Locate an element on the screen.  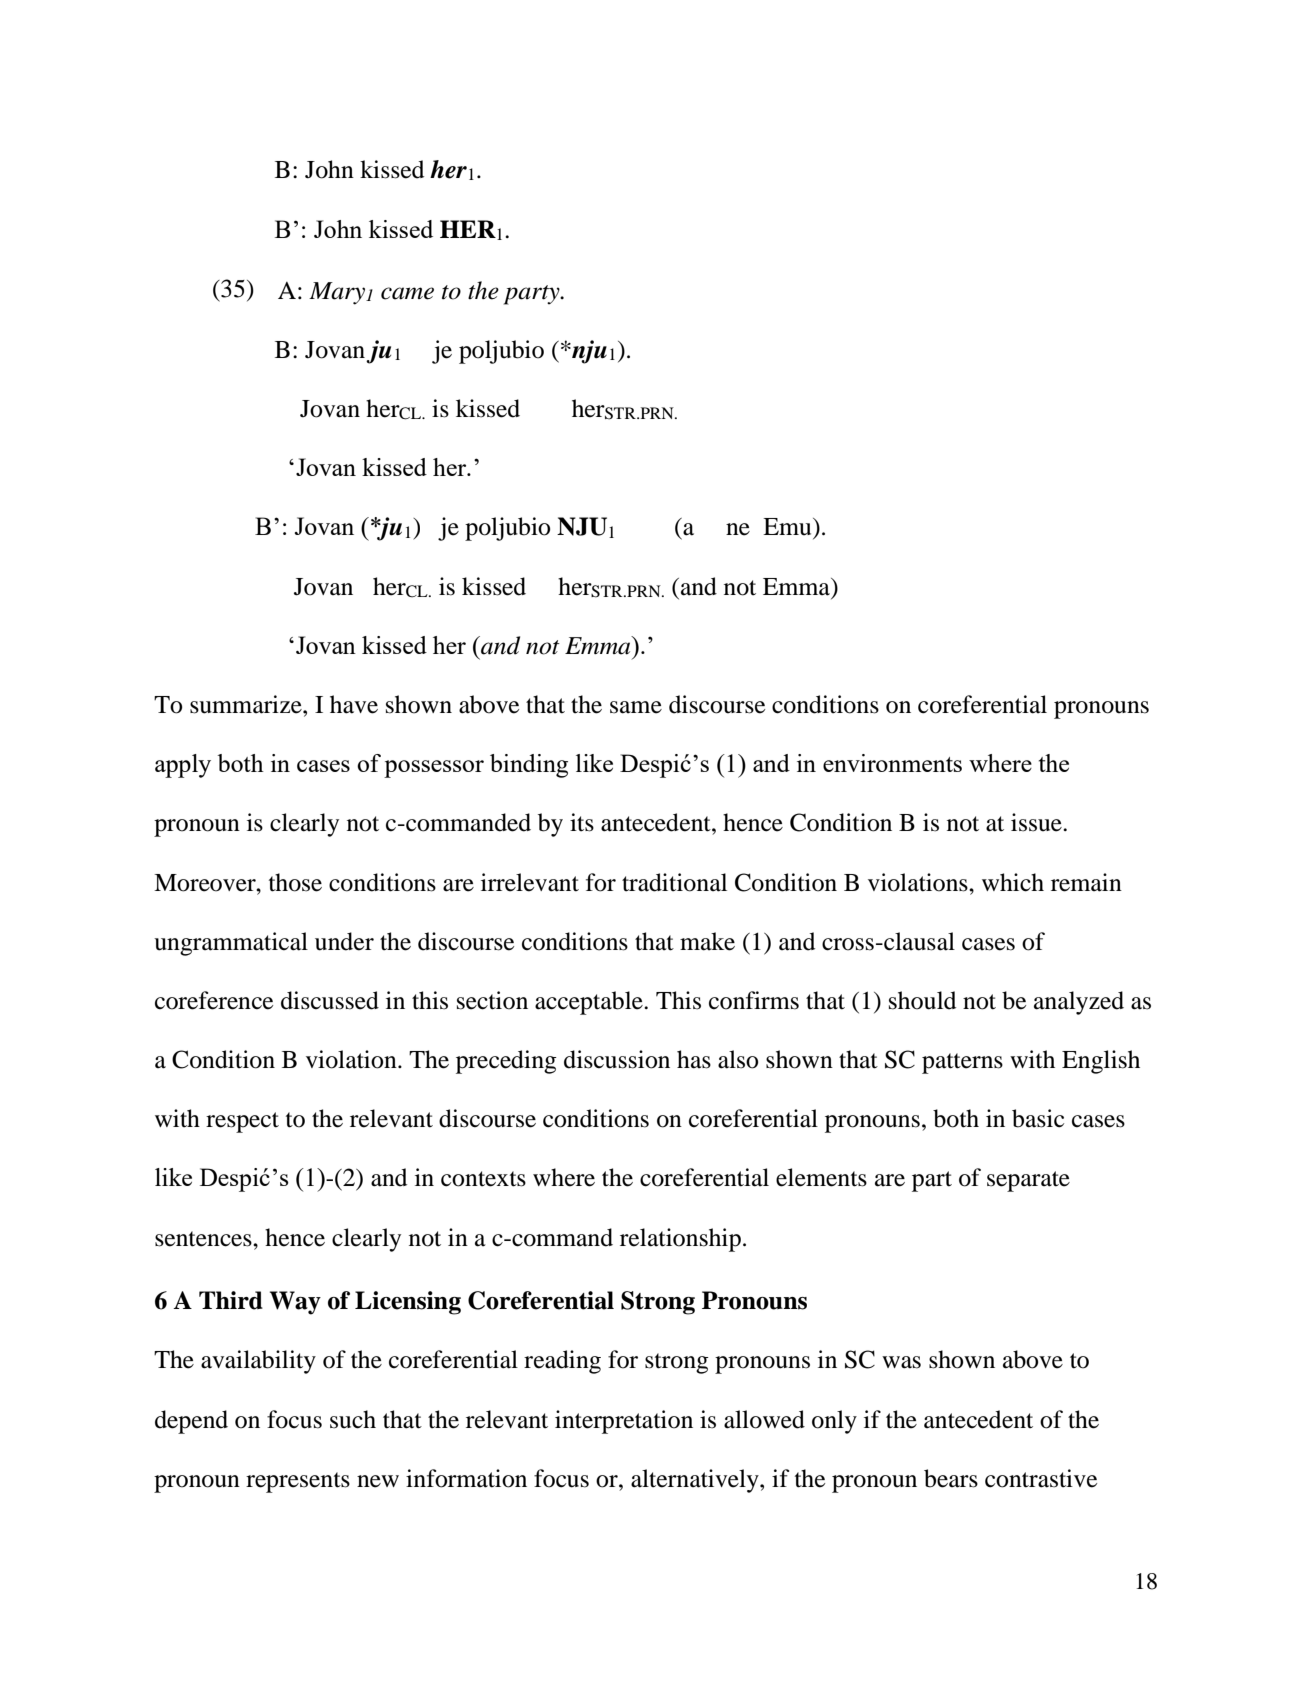
Emu is located at coordinates (788, 527).
